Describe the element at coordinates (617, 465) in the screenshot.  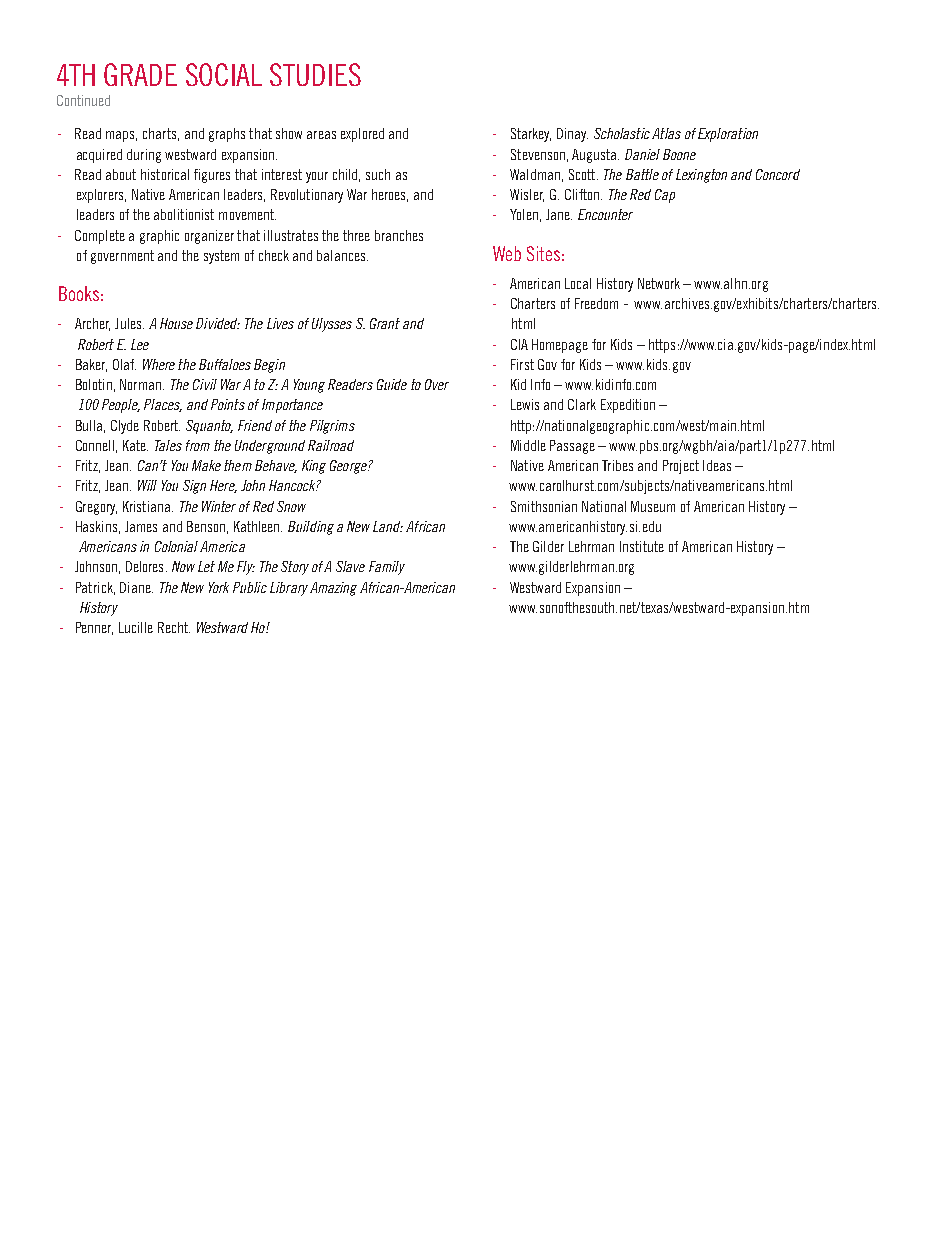
I see `Tribes` at that location.
